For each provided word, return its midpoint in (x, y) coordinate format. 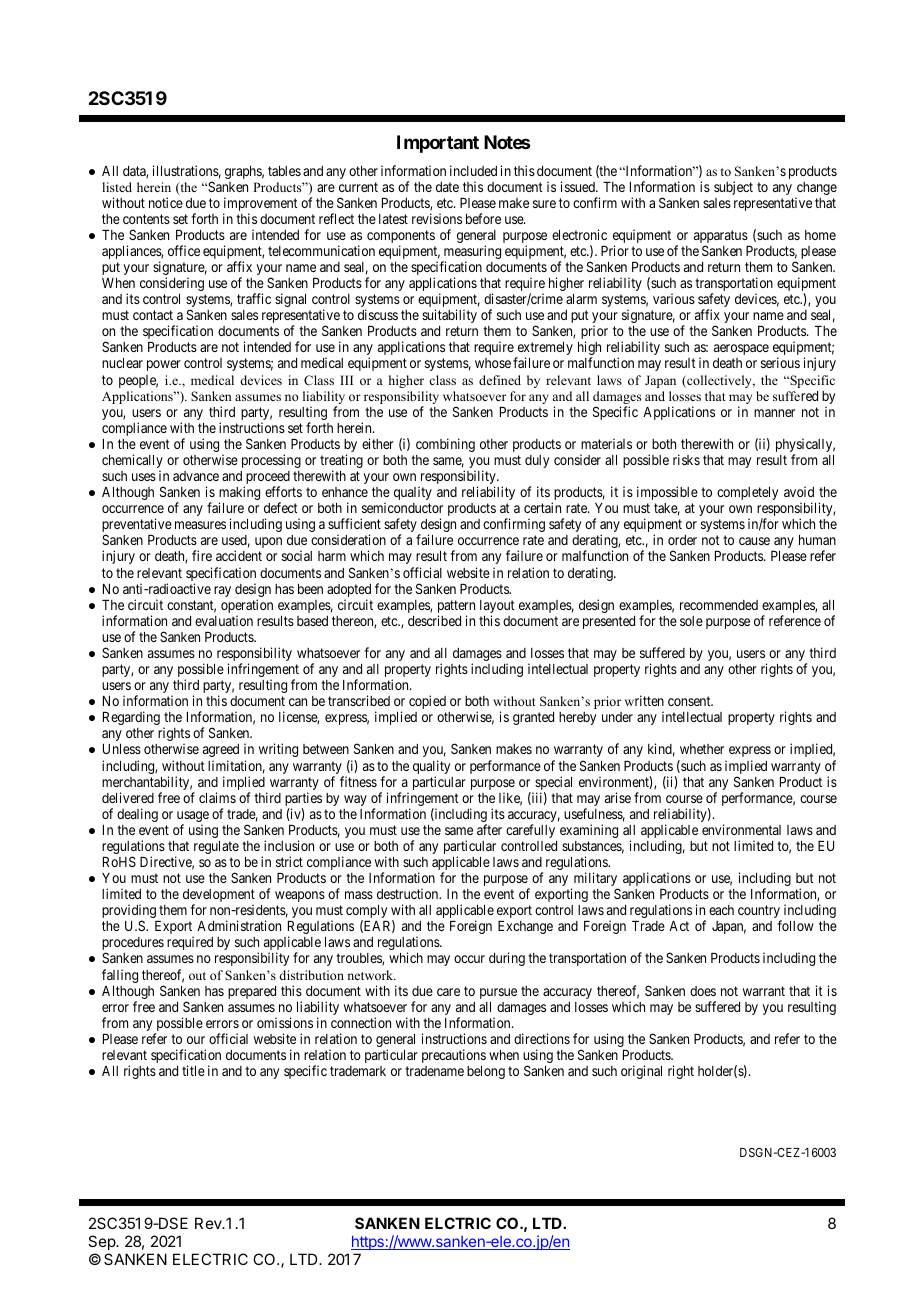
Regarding (131, 718)
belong (486, 1072)
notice (166, 202)
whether (702, 749)
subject (733, 188)
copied (427, 702)
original (641, 1072)
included (473, 170)
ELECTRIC (210, 1259)
